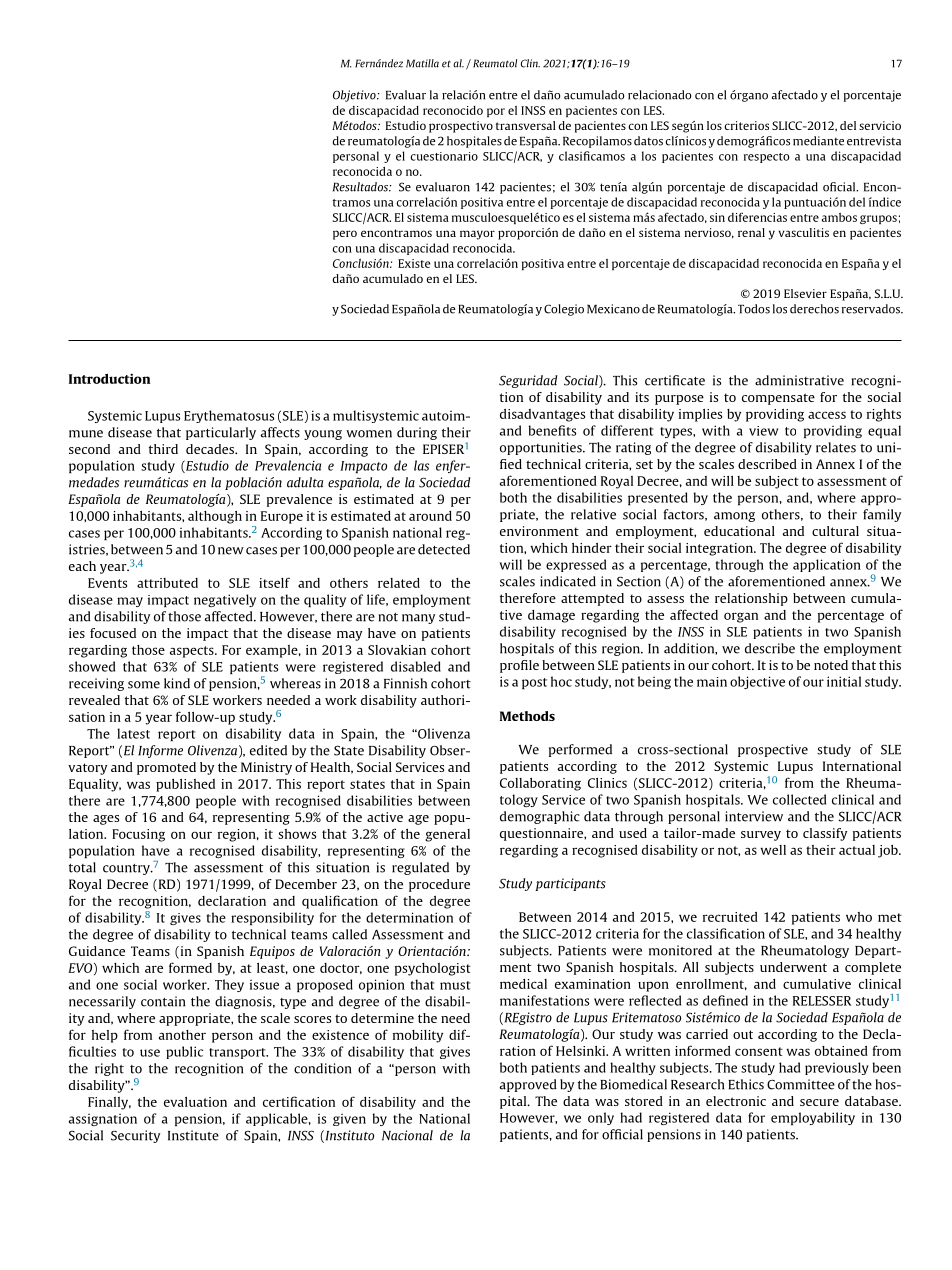 The image size is (952, 1270). What do you see at coordinates (840, 187) in the image?
I see `oficial` at bounding box center [840, 187].
